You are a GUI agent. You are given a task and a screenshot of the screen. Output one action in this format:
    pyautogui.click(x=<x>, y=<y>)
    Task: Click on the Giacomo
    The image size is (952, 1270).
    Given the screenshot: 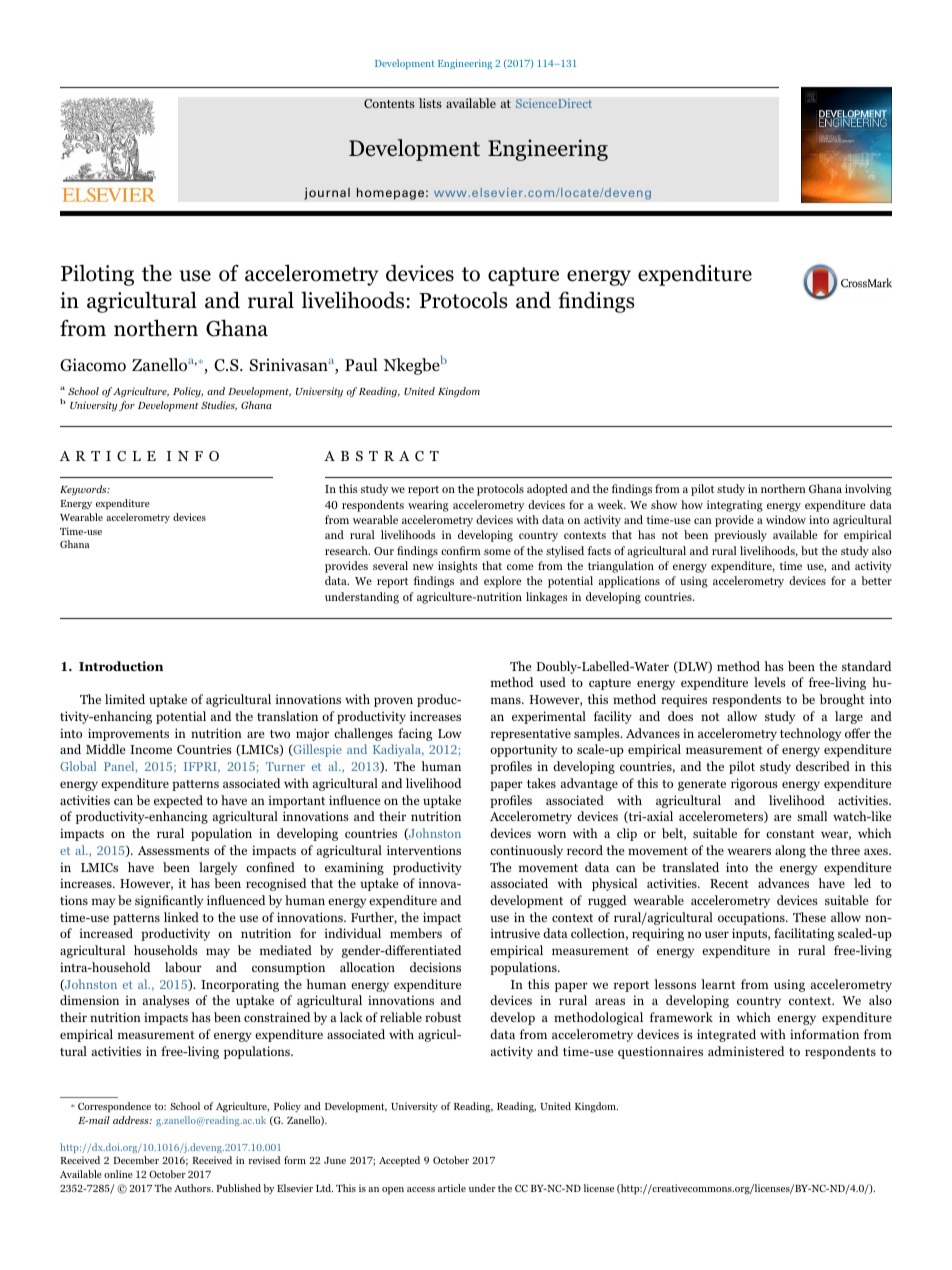 What is the action you would take?
    pyautogui.click(x=93, y=365)
